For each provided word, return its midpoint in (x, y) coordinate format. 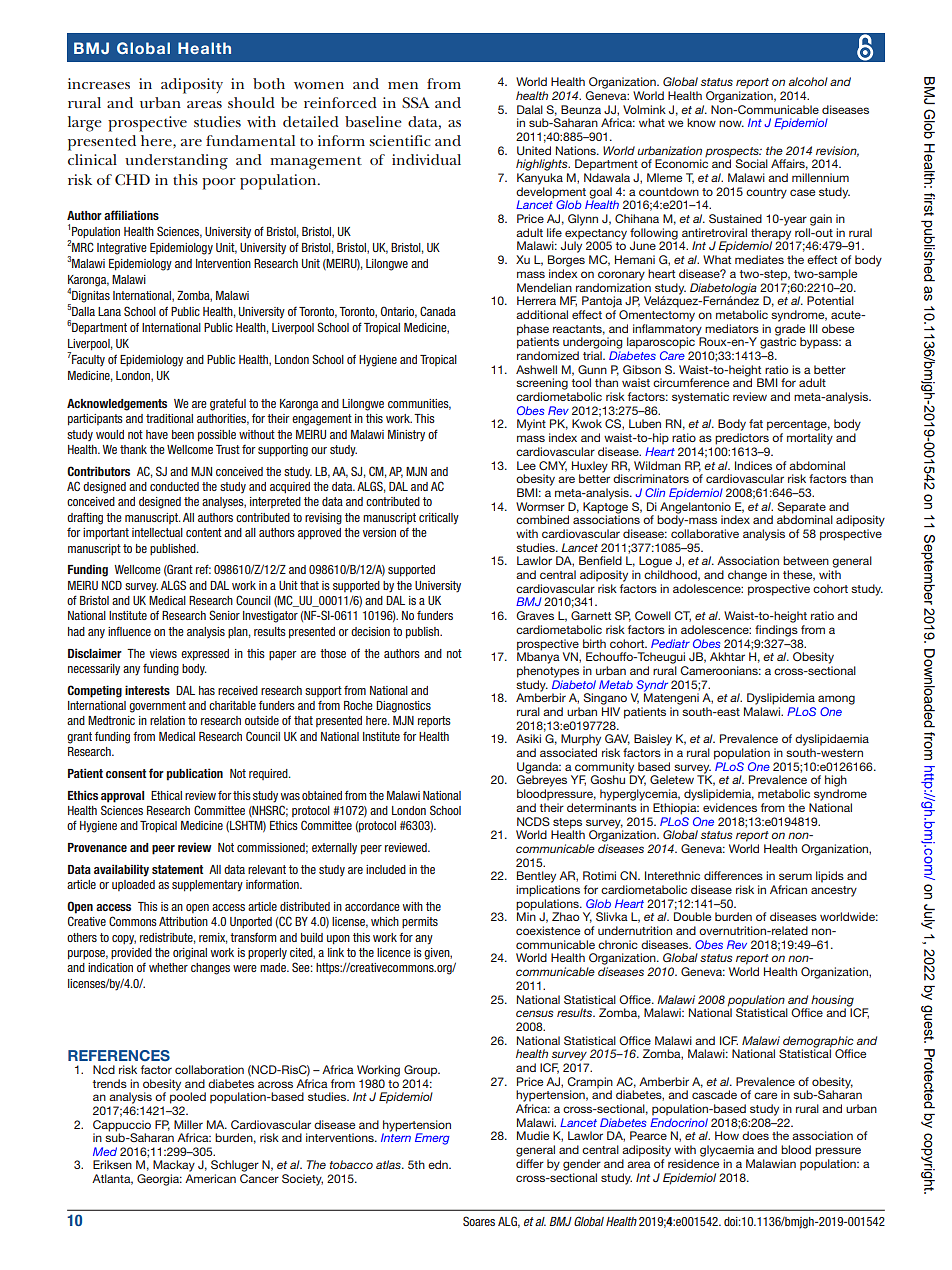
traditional (169, 418)
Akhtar (727, 656)
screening (542, 384)
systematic (700, 398)
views (163, 653)
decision (370, 631)
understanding (176, 162)
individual (426, 159)
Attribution (183, 921)
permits (420, 922)
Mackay (174, 1166)
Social (751, 163)
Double (692, 916)
